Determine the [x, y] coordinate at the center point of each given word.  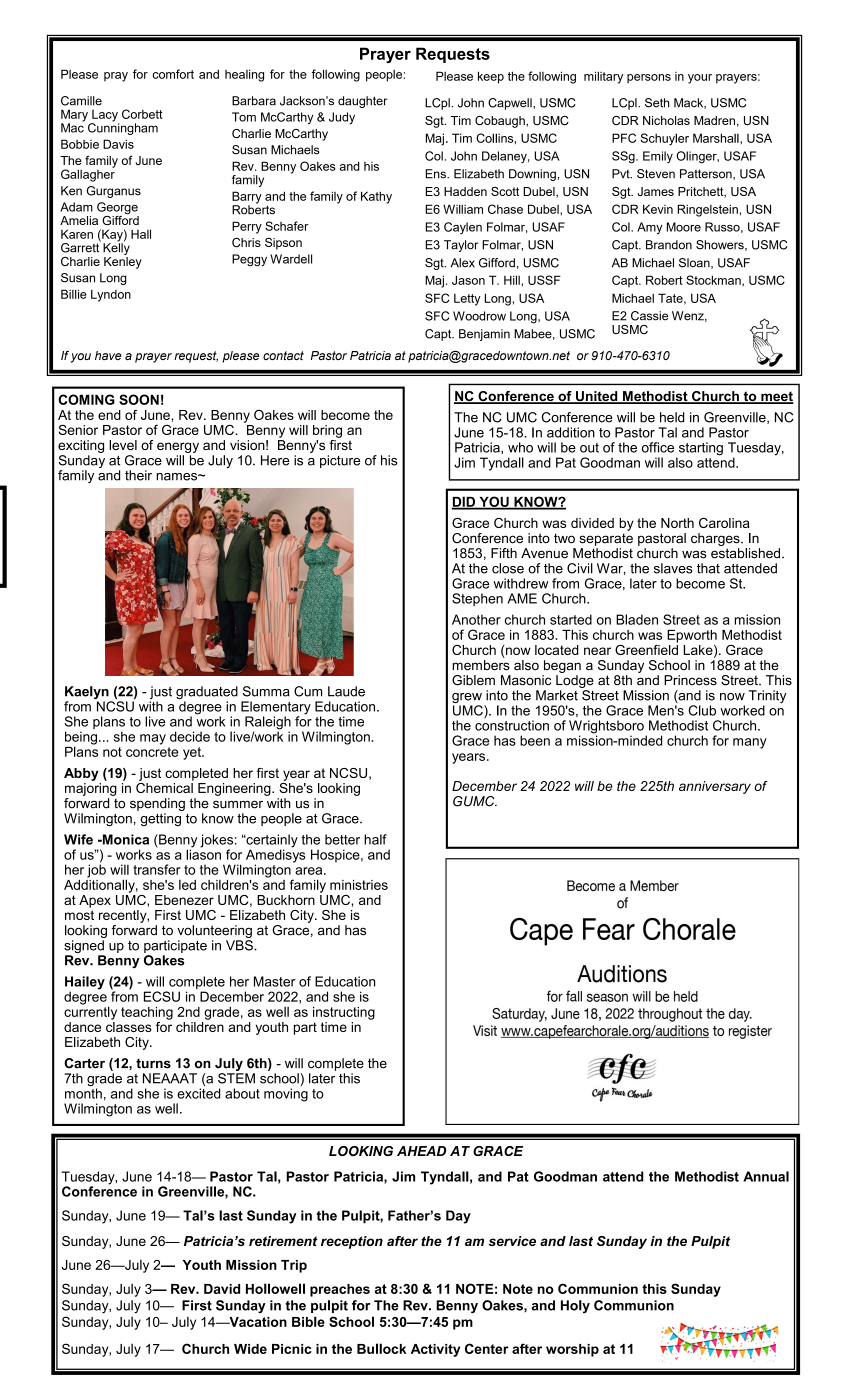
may [153, 739]
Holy [575, 1306]
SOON [139, 399]
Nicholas [666, 120]
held [672, 417]
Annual [766, 1176]
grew [467, 699]
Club [702, 710]
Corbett [142, 114]
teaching [147, 1013]
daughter [363, 102]
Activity [435, 1350]
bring [327, 431]
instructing [344, 1013]
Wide [250, 1349]
